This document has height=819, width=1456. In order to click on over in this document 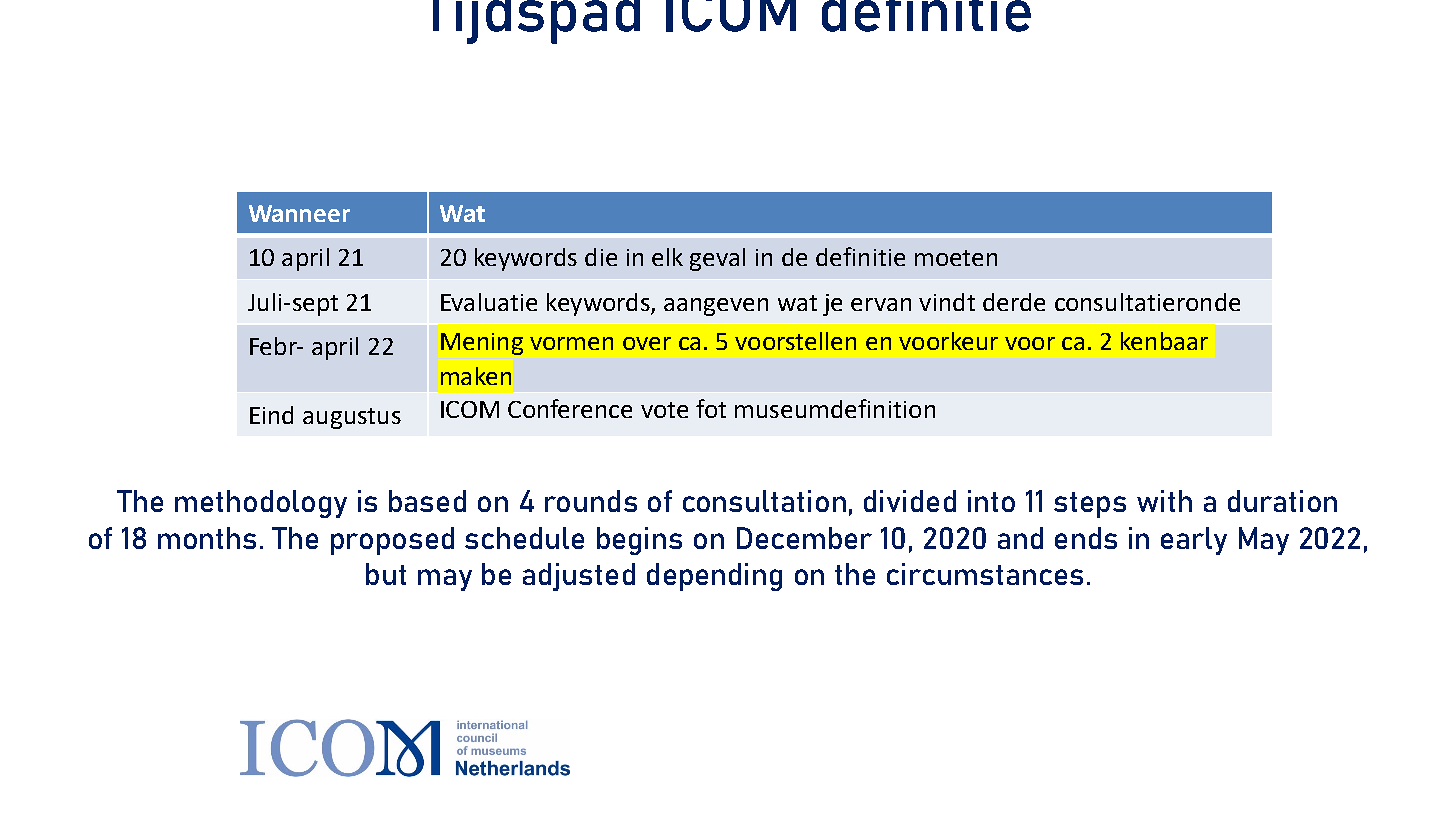, I will do `click(647, 343)`.
